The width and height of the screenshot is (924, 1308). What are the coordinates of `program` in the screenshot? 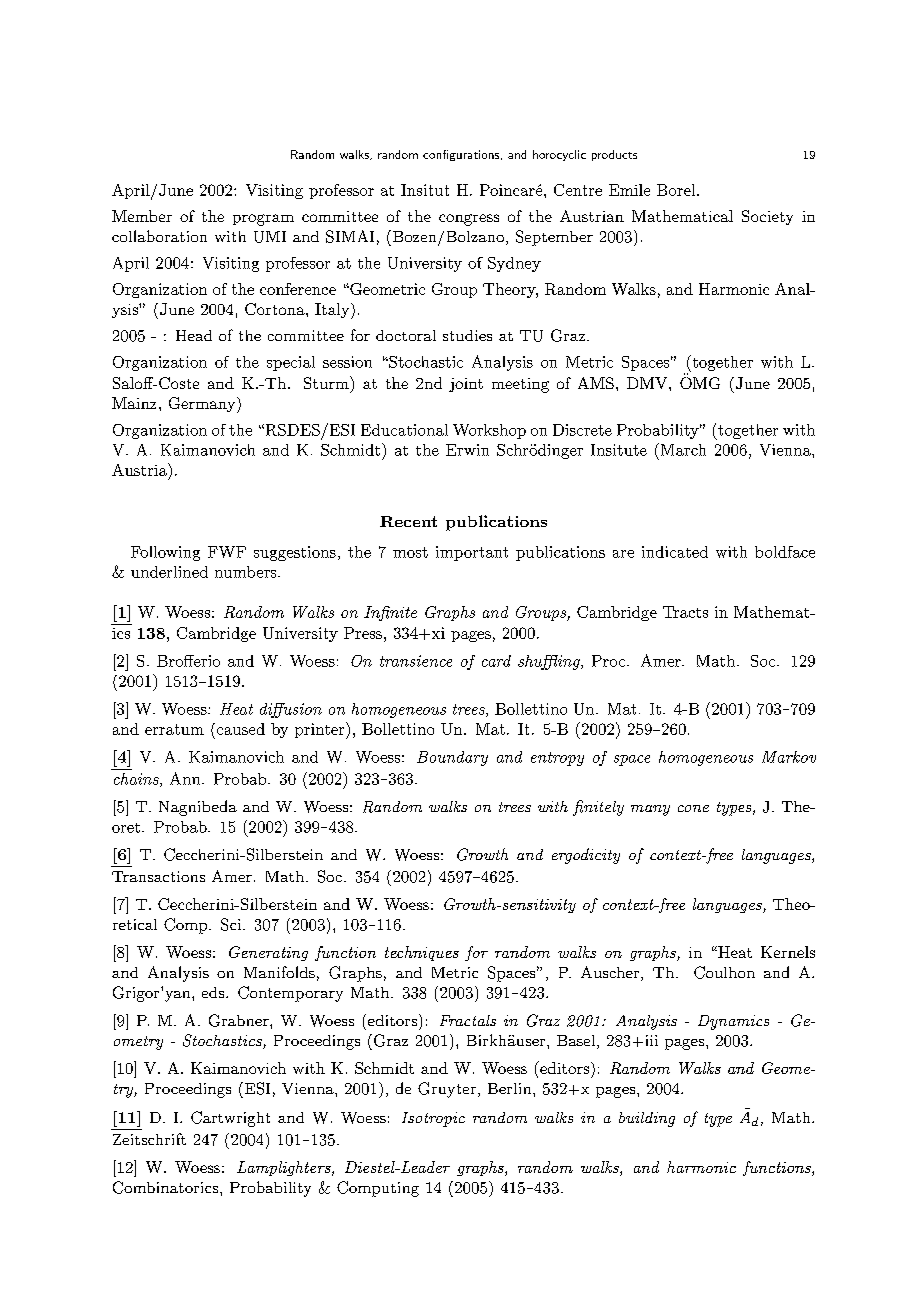 It's located at (263, 220).
